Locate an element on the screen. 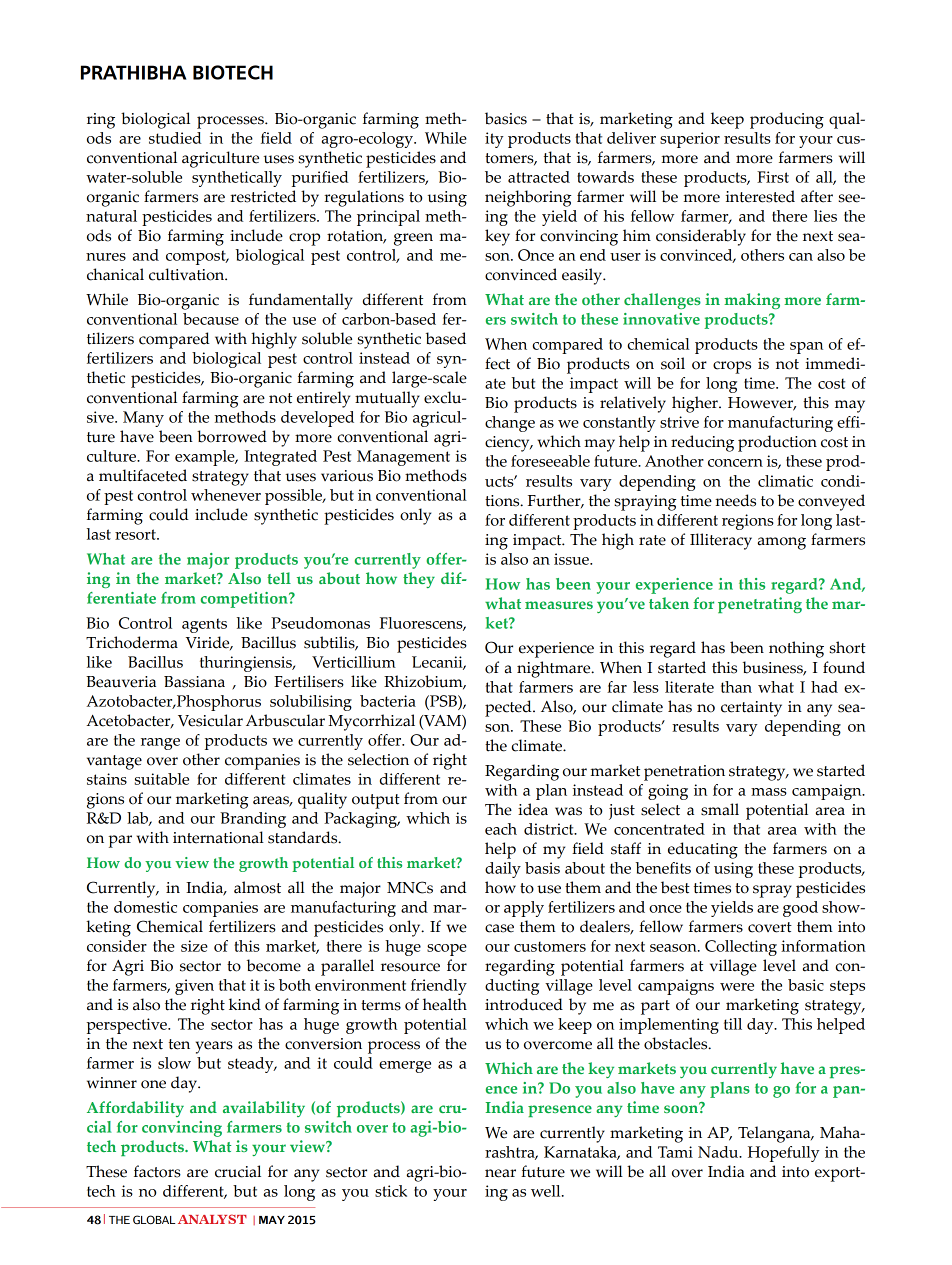 The image size is (952, 1265). factors is located at coordinates (157, 1171).
